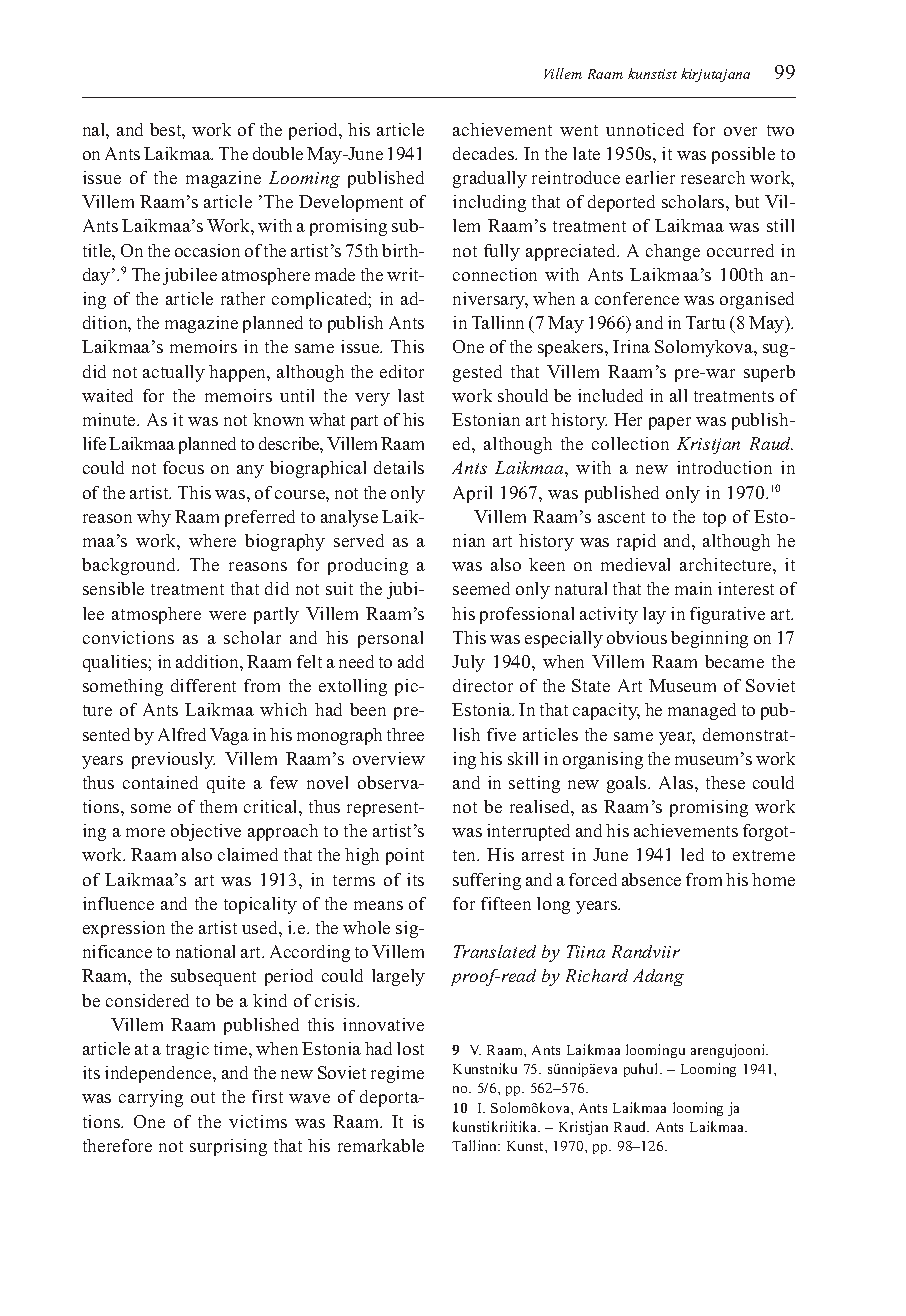  I want to click on focus, so click(183, 467).
